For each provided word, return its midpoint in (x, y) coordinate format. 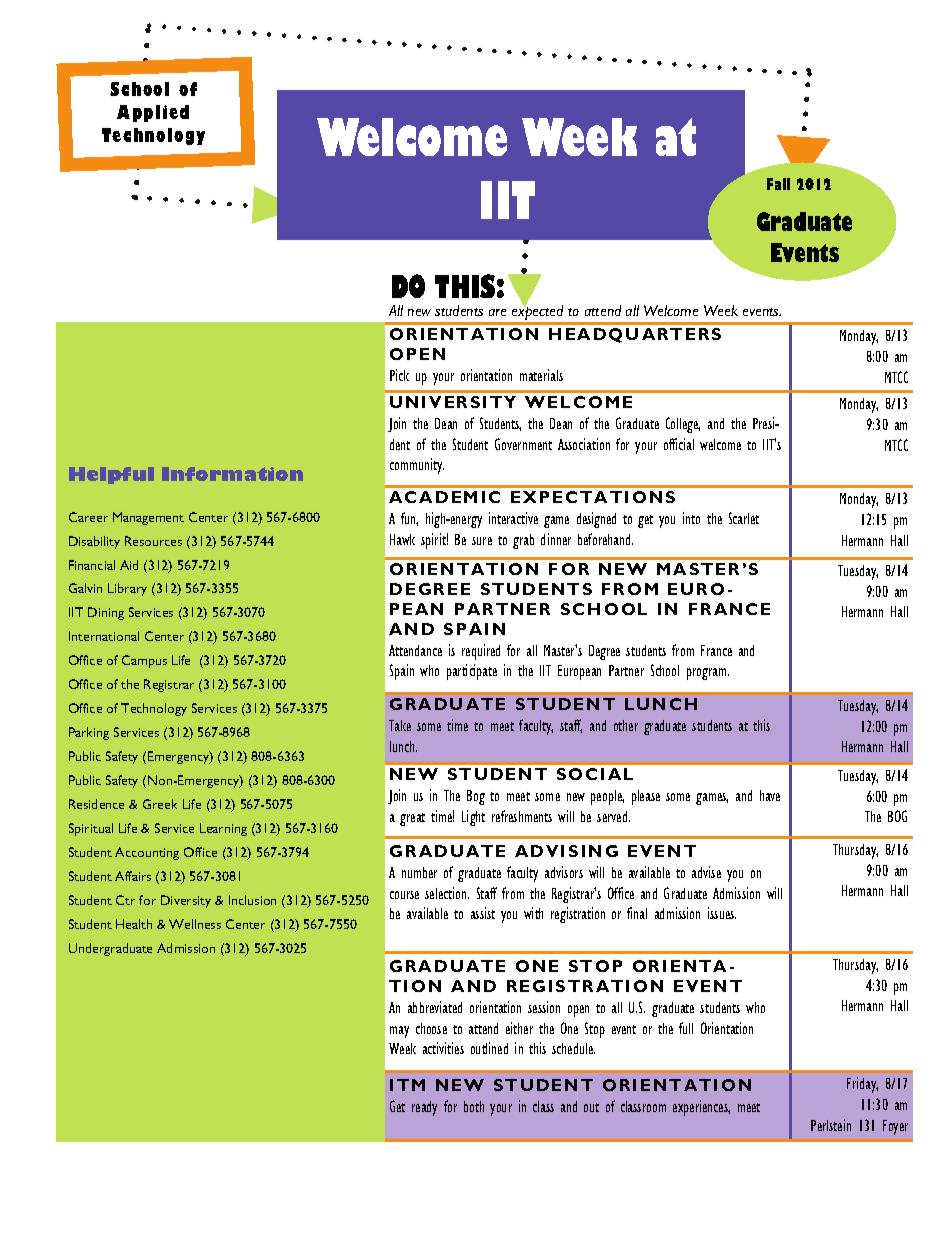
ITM (407, 1085)
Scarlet (744, 518)
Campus (144, 661)
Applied (153, 113)
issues (722, 913)
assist (483, 913)
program (708, 674)
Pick (399, 375)
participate (472, 672)
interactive (513, 518)
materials (541, 375)
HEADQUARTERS (635, 335)
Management (148, 518)
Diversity (186, 901)
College (683, 425)
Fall (778, 184)
